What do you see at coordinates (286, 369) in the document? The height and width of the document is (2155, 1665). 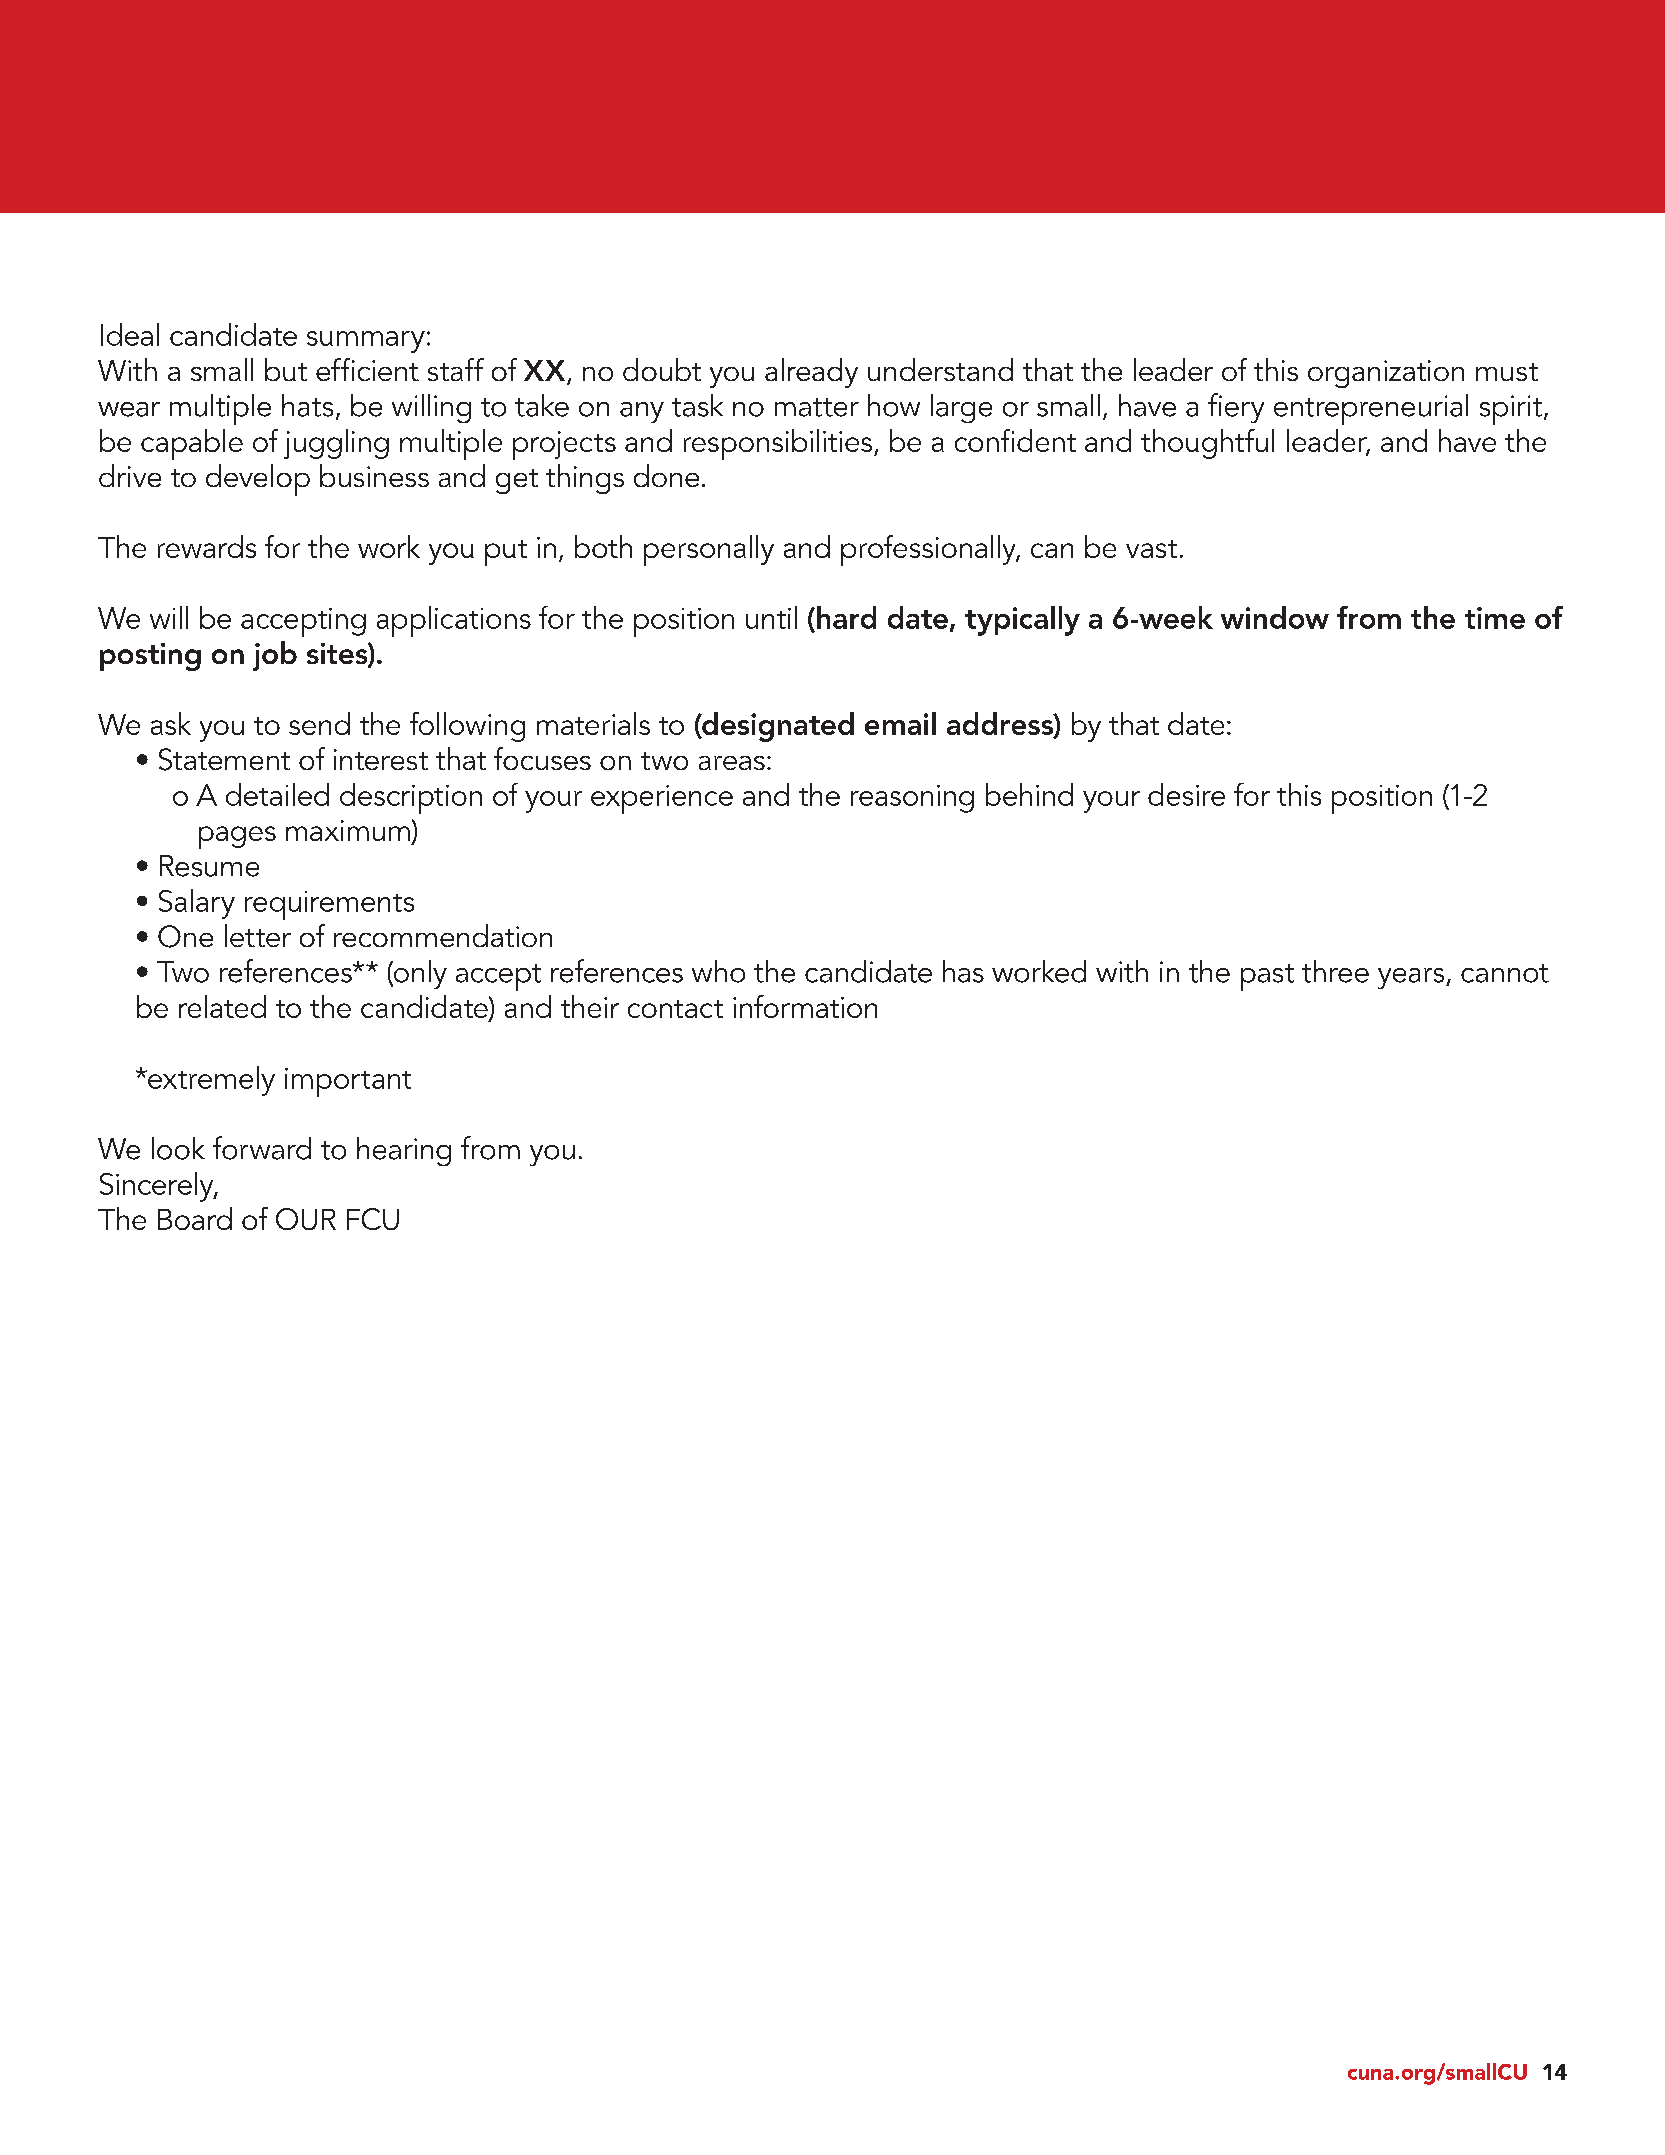 I see `but` at bounding box center [286, 369].
